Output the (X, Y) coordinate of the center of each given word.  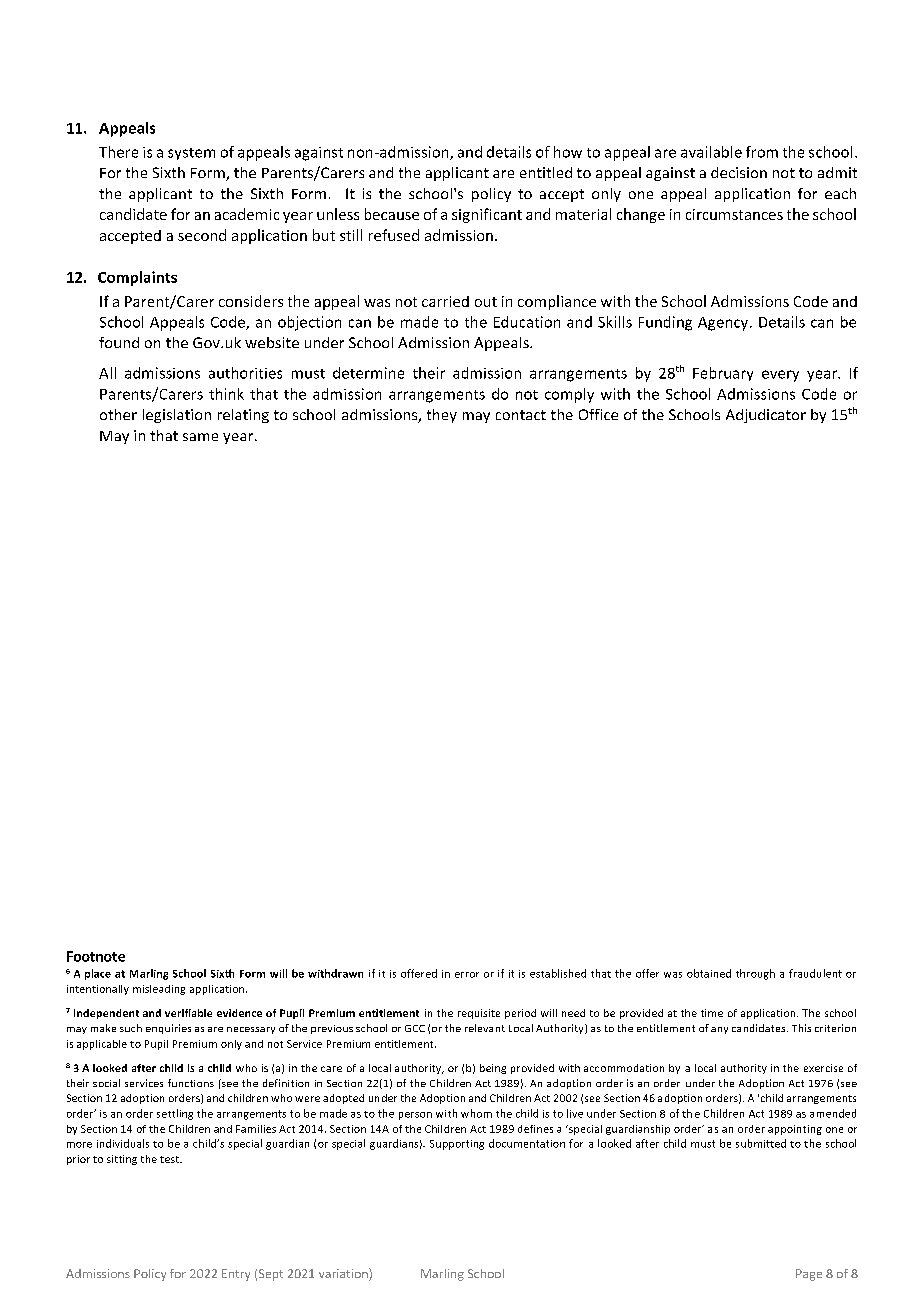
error (467, 975)
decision (739, 172)
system (191, 154)
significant (487, 215)
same (200, 437)
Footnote (96, 956)
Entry (236, 1275)
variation (344, 1274)
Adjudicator (766, 416)
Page (809, 1275)
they (442, 416)
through (755, 974)
